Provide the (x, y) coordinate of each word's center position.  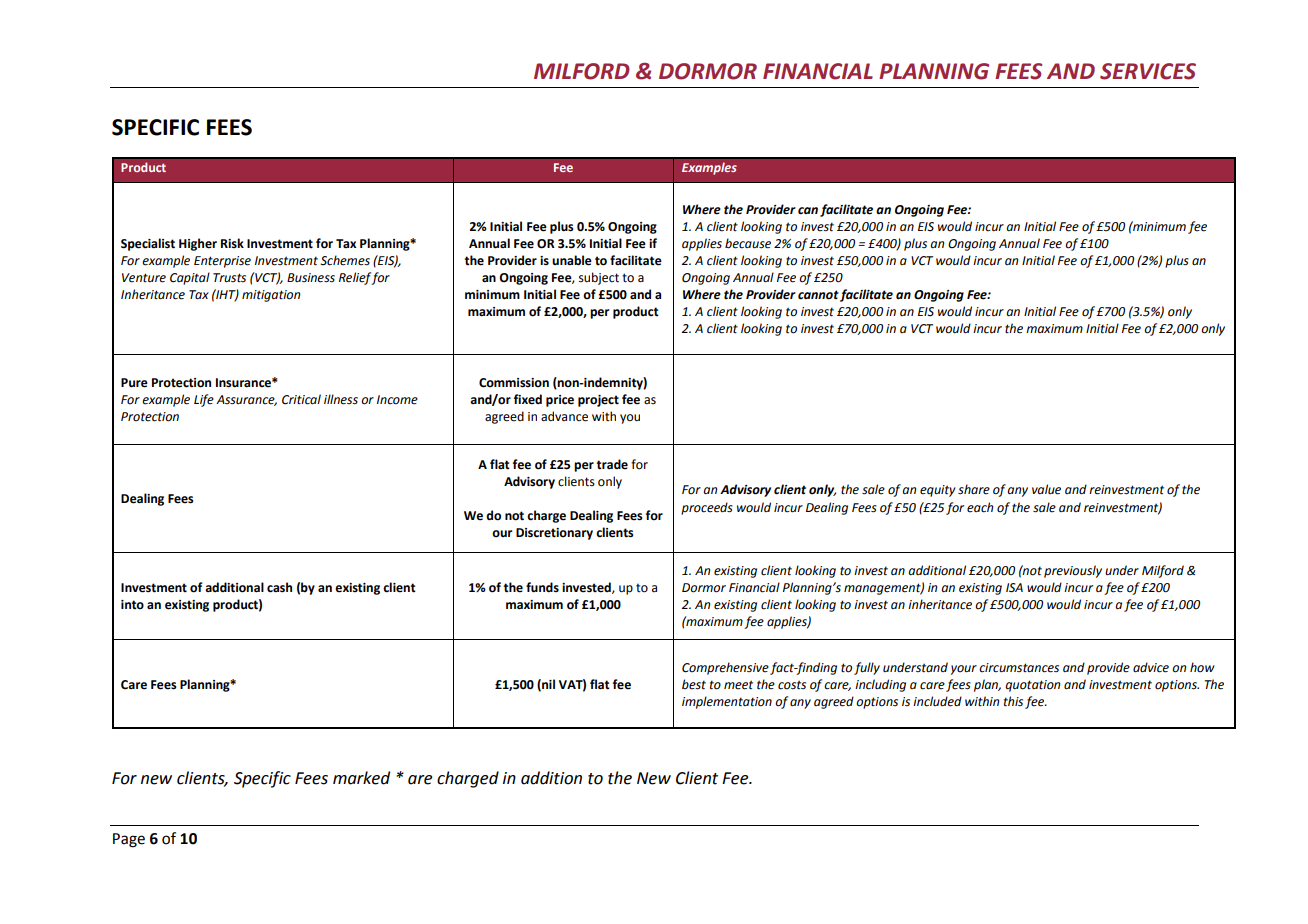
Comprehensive (725, 668)
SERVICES (1148, 71)
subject (599, 278)
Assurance (246, 400)
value (1046, 489)
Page (129, 840)
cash (279, 587)
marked (361, 778)
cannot (818, 295)
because (748, 243)
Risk (232, 243)
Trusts (229, 278)
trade (612, 464)
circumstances (1019, 668)
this (1013, 701)
